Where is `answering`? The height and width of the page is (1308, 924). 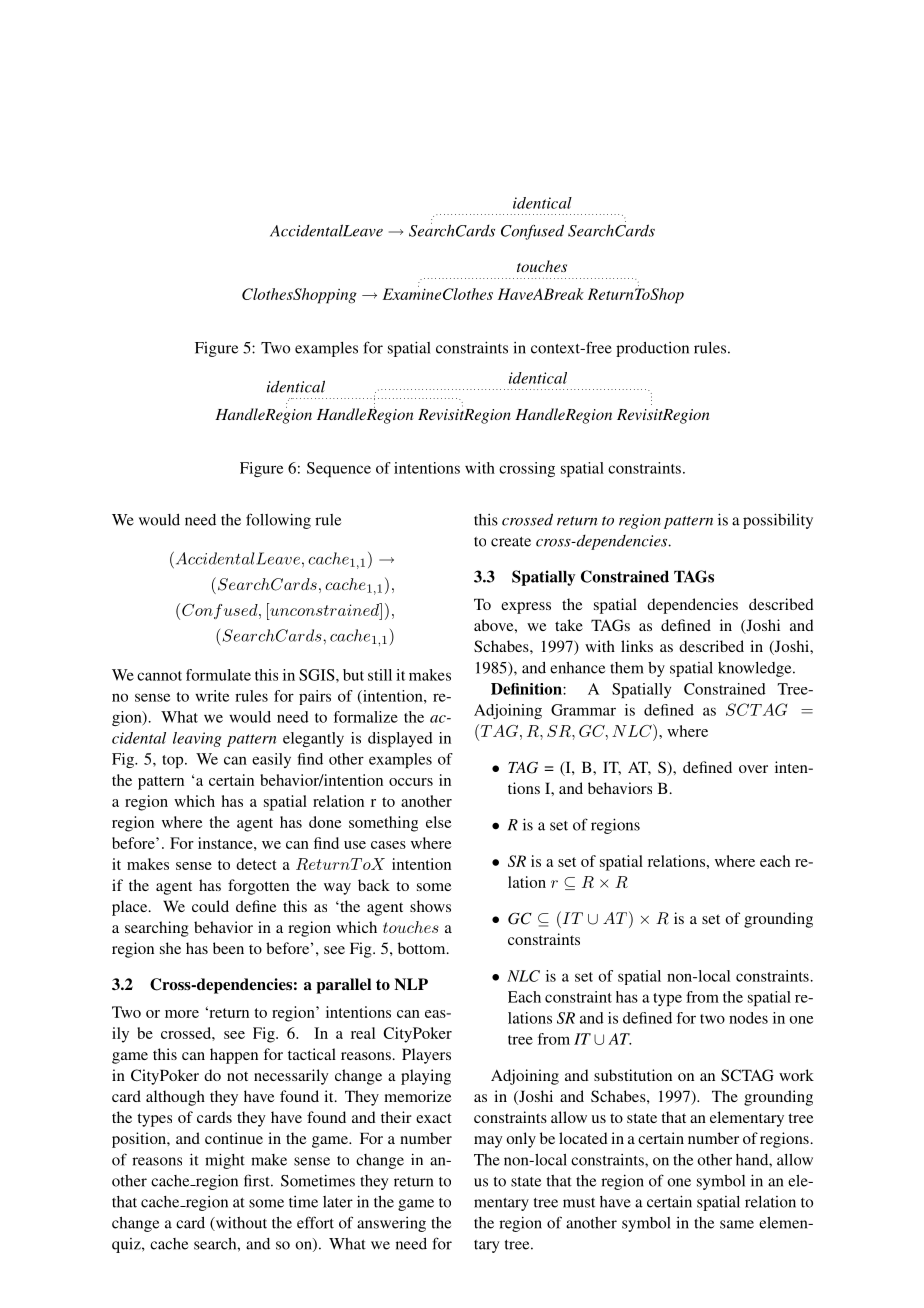 answering is located at coordinates (391, 1224).
